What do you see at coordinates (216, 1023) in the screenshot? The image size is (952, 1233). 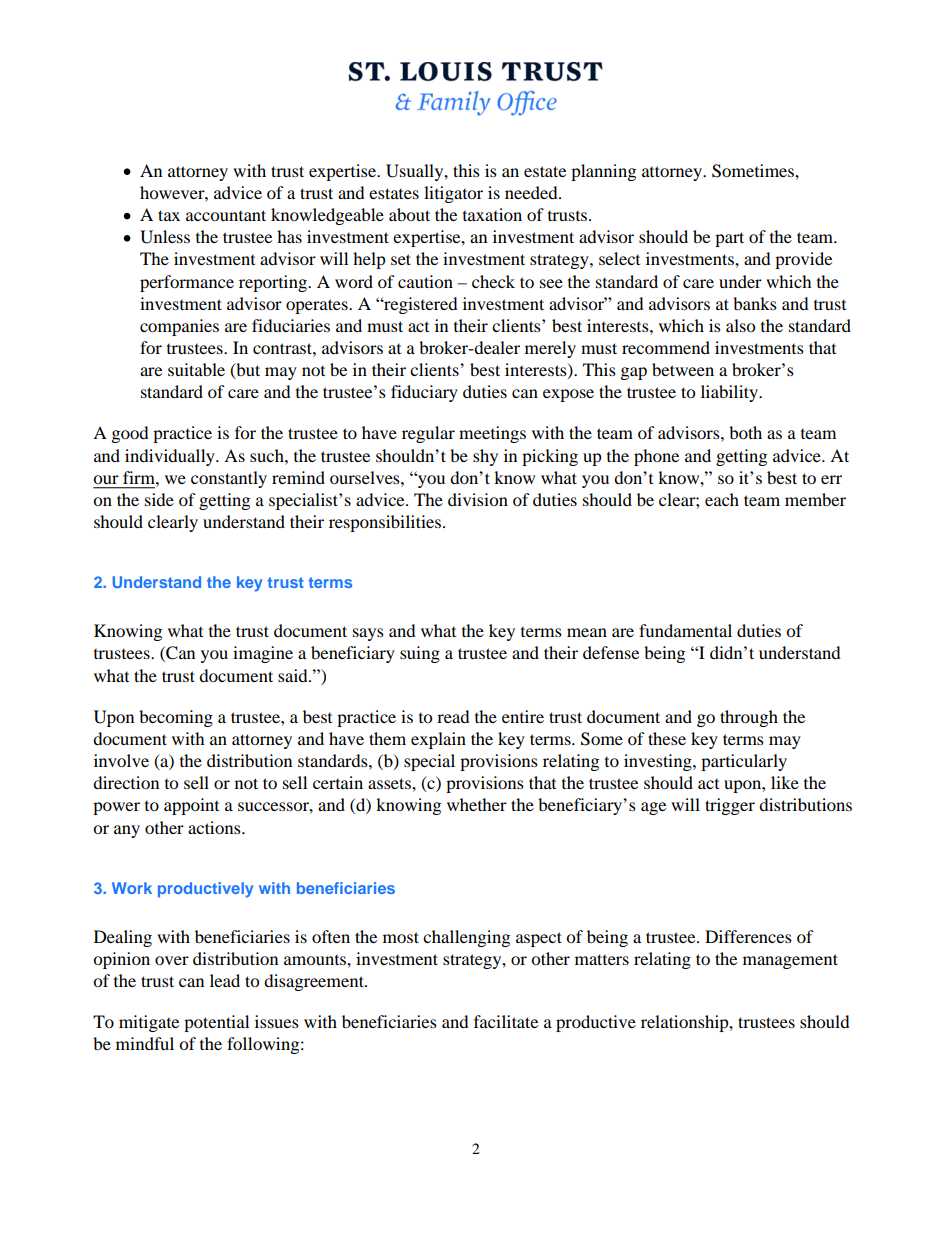 I see `potential` at bounding box center [216, 1023].
